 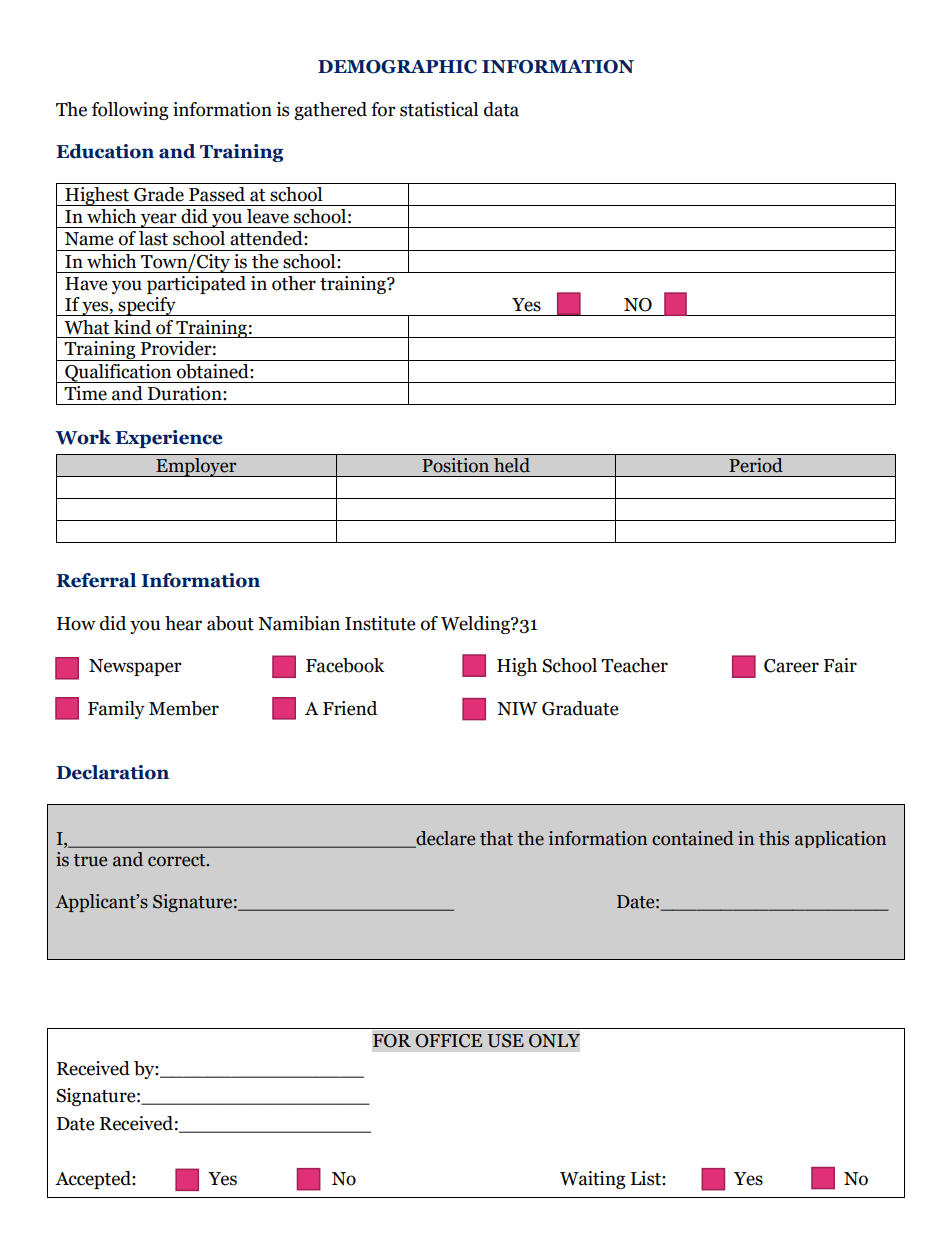 What do you see at coordinates (501, 109) in the document?
I see `data` at bounding box center [501, 109].
